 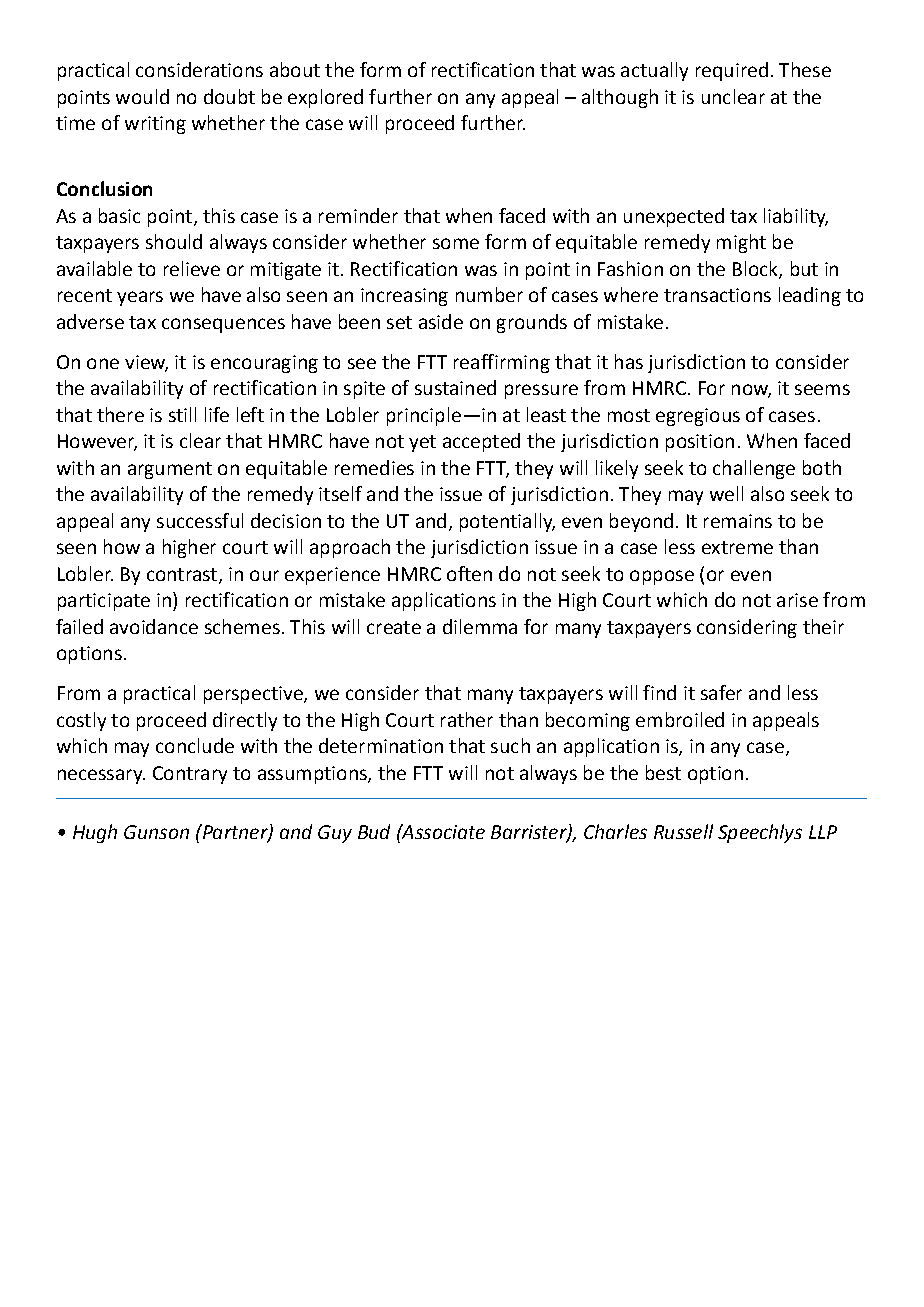 What do you see at coordinates (170, 470) in the image?
I see `argument` at bounding box center [170, 470].
